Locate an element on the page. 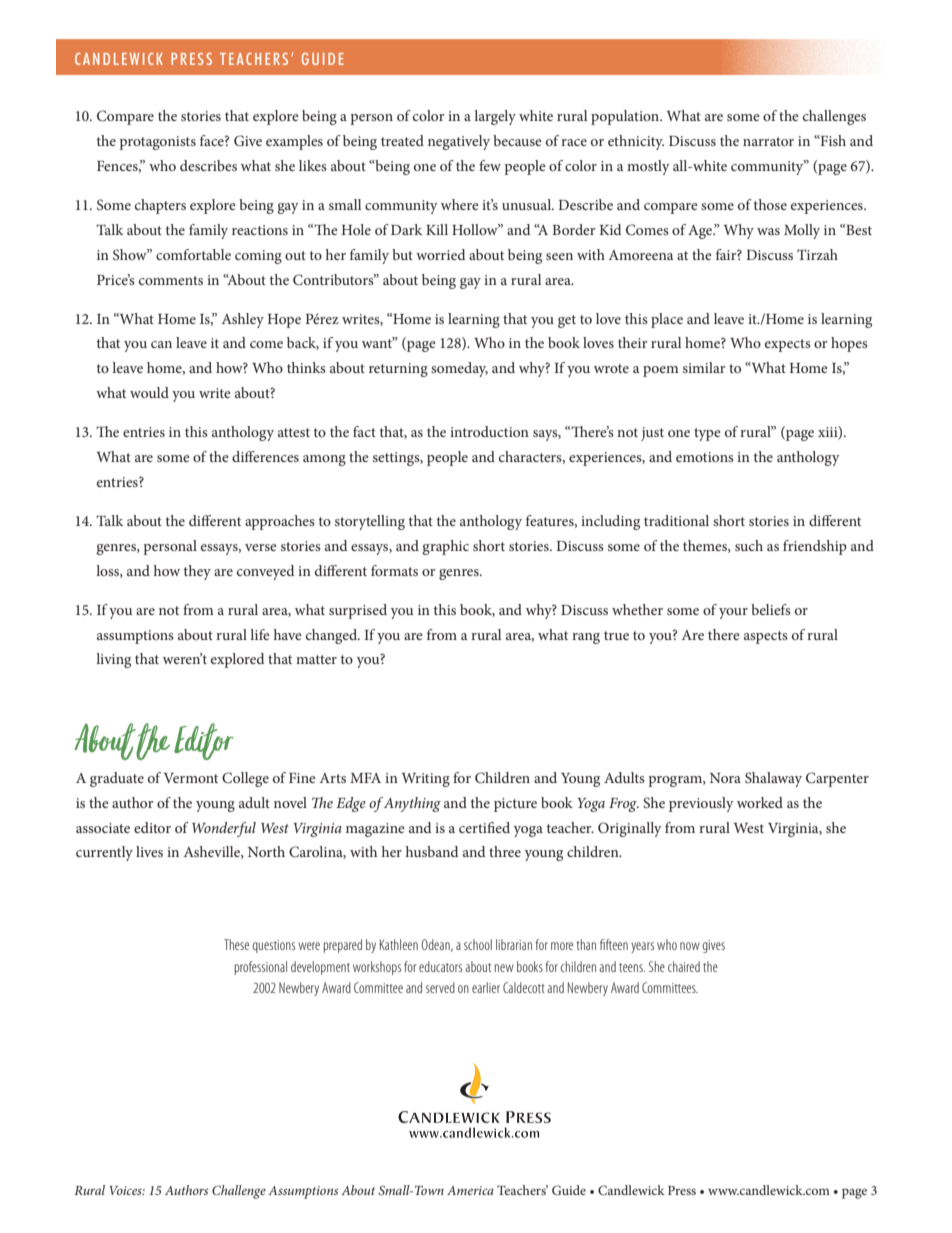  introduction is located at coordinates (489, 431).
